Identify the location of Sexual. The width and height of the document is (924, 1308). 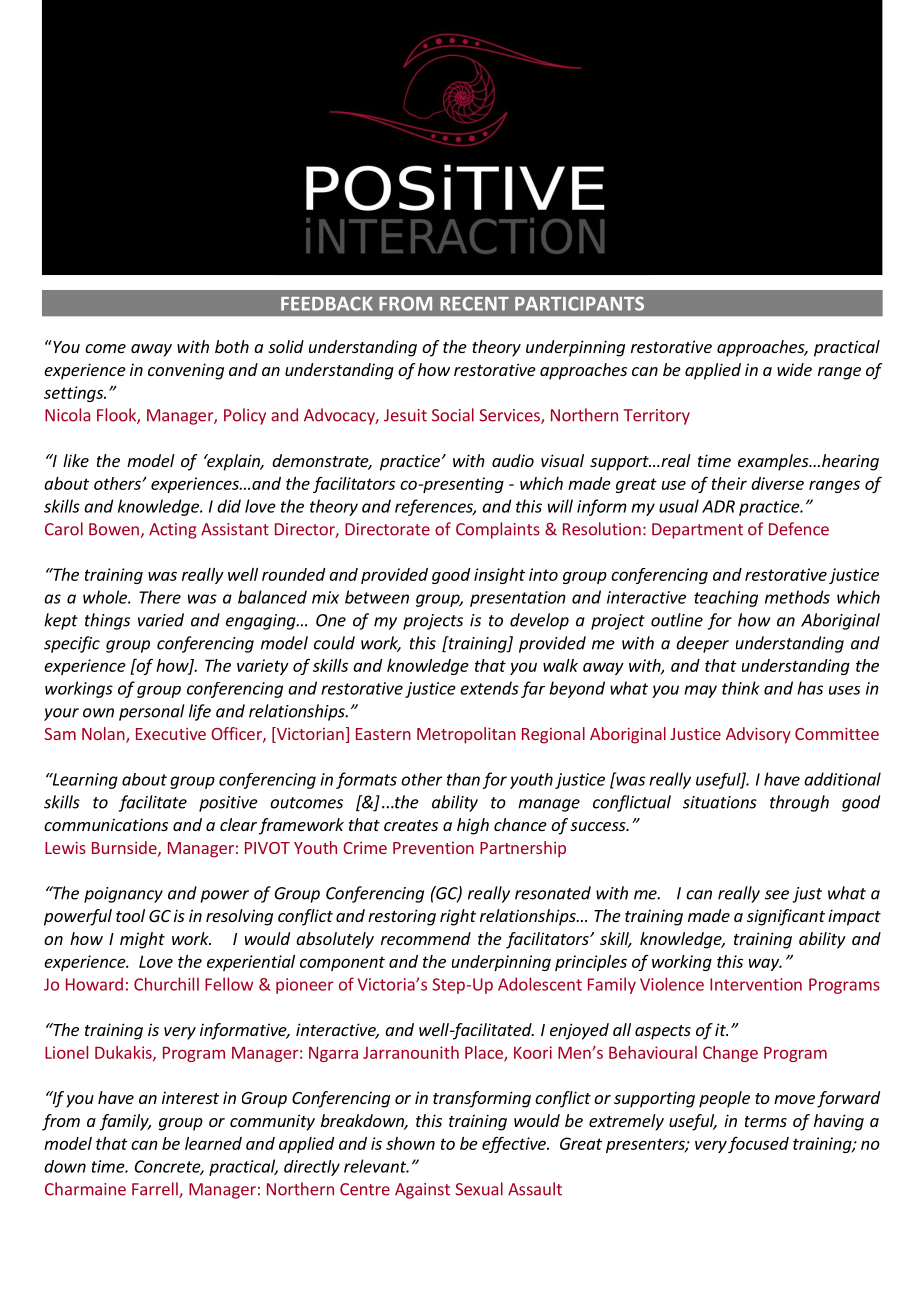
(479, 1189).
